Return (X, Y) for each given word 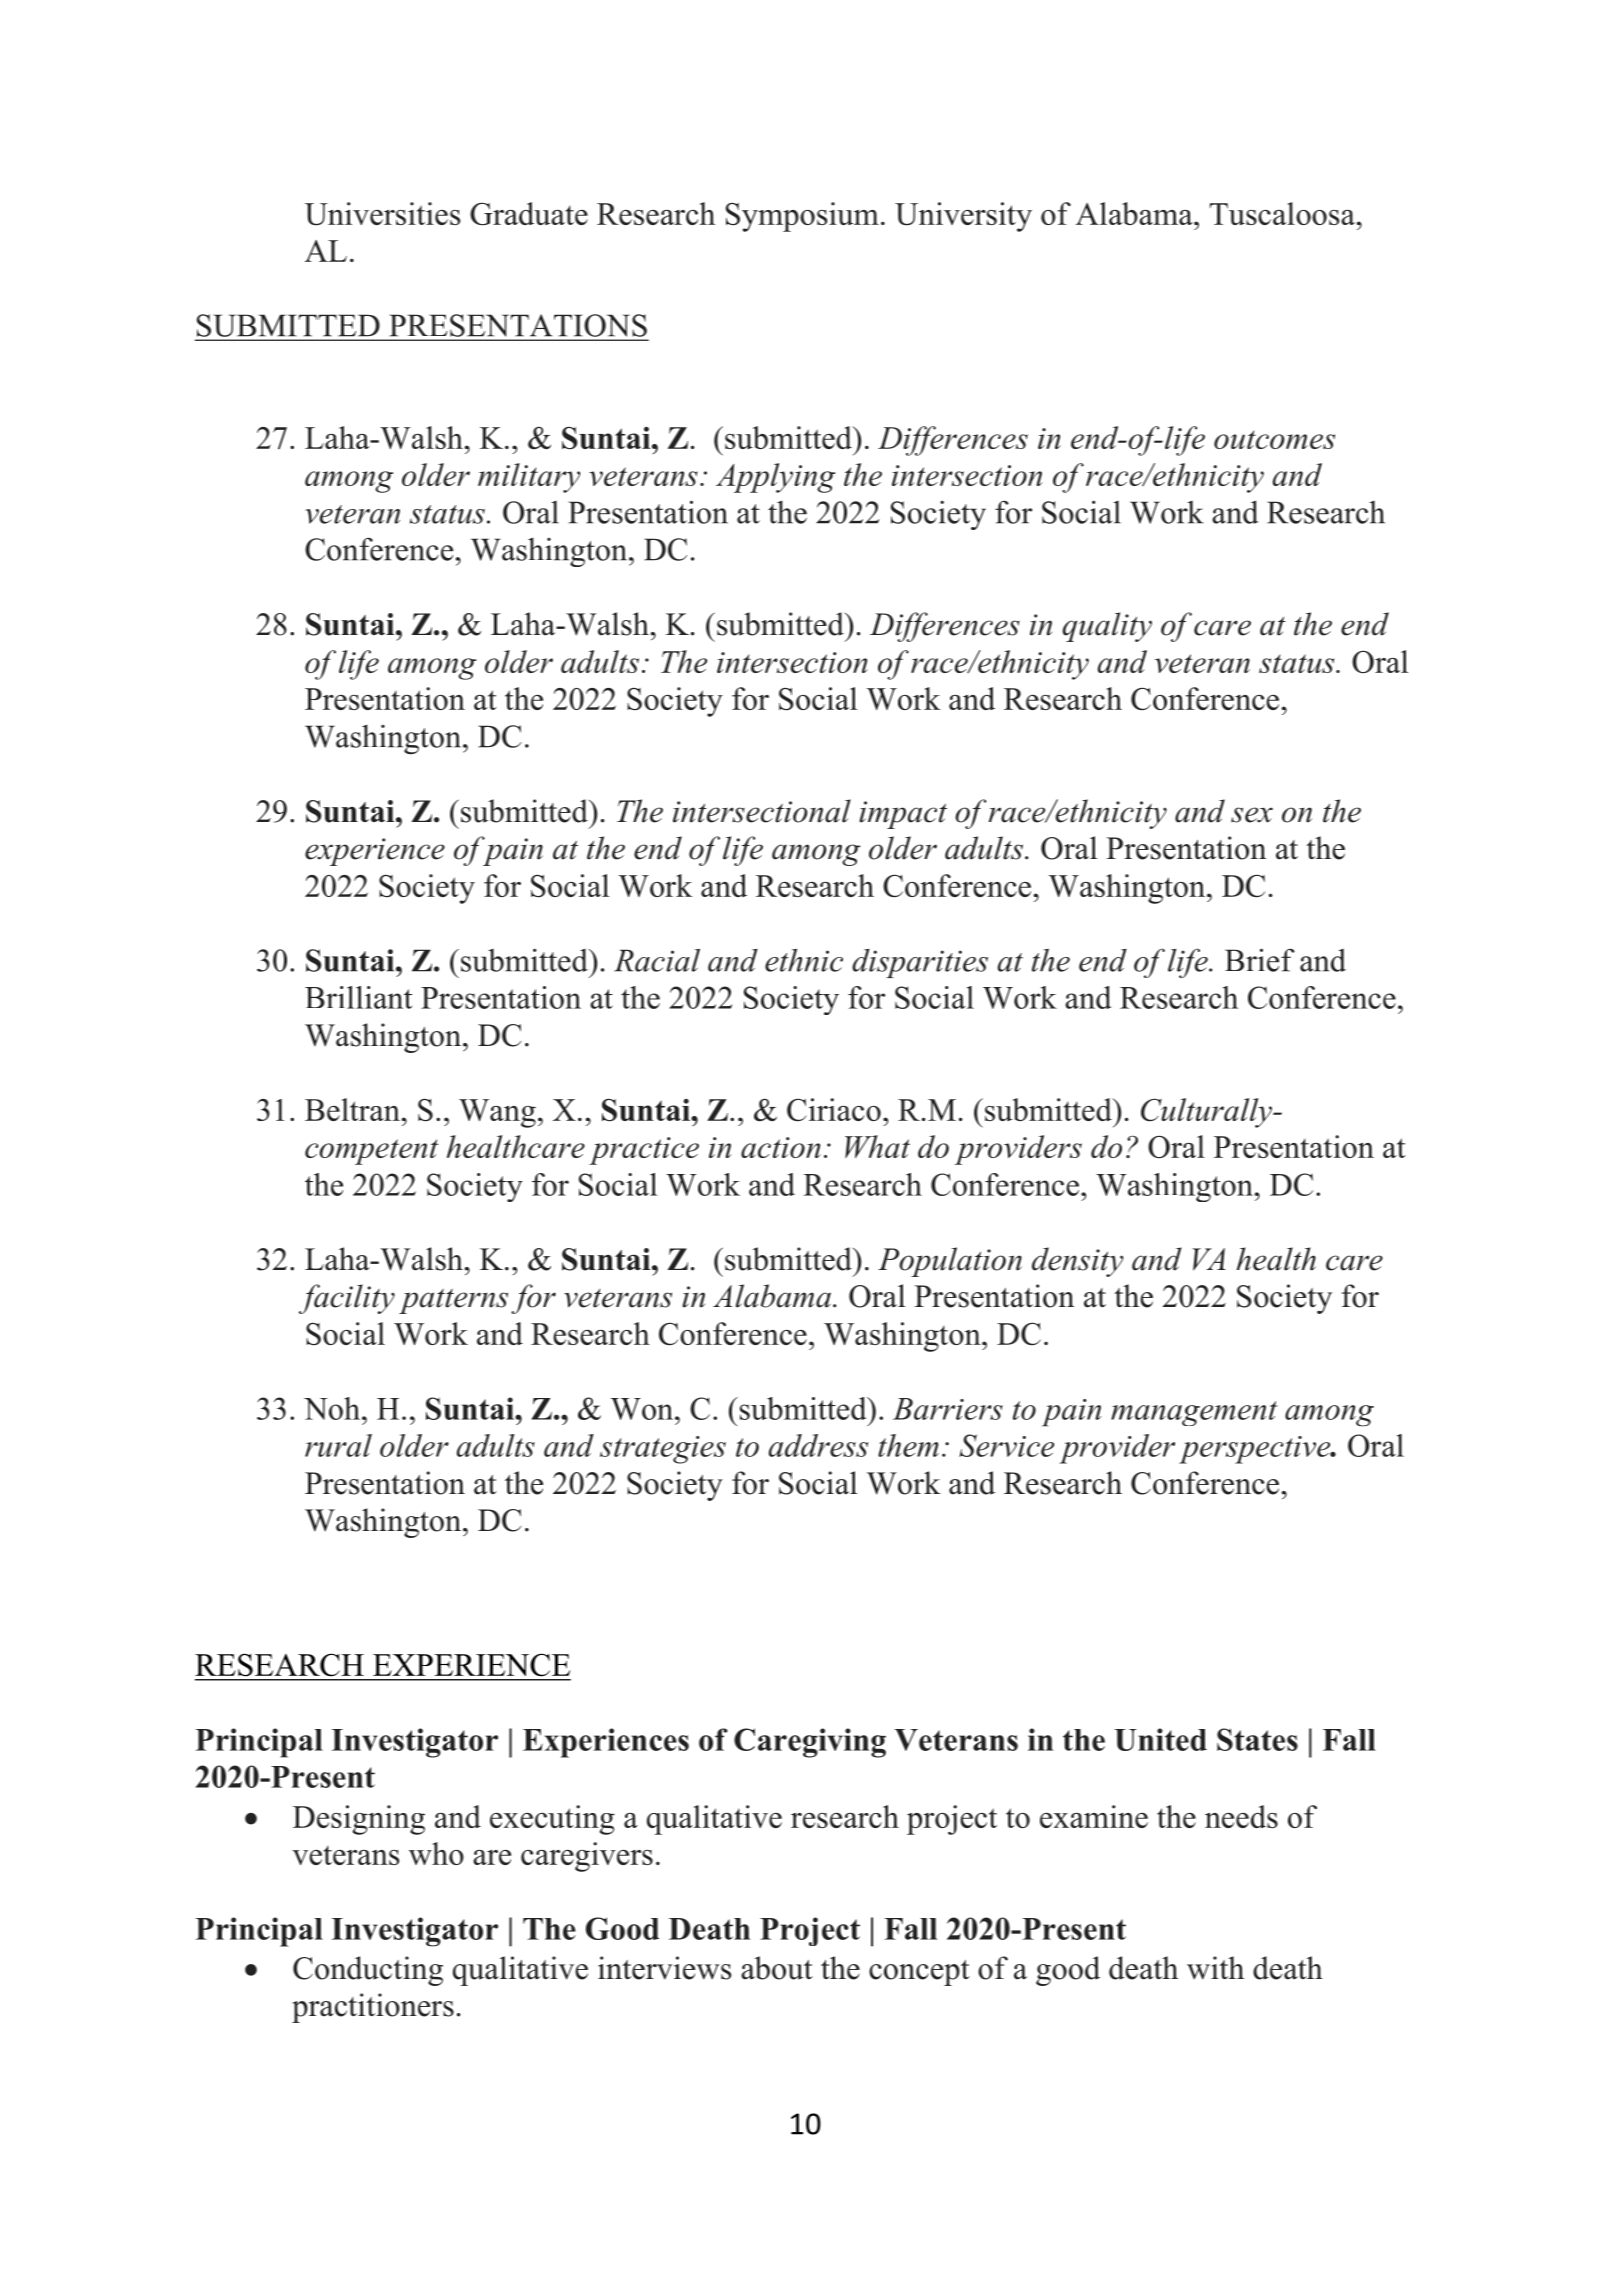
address (818, 1445)
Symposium (802, 217)
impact (903, 815)
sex (1252, 815)
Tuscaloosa (1282, 213)
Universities (382, 214)
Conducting (368, 1971)
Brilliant (358, 997)
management (1194, 1413)
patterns (453, 1301)
